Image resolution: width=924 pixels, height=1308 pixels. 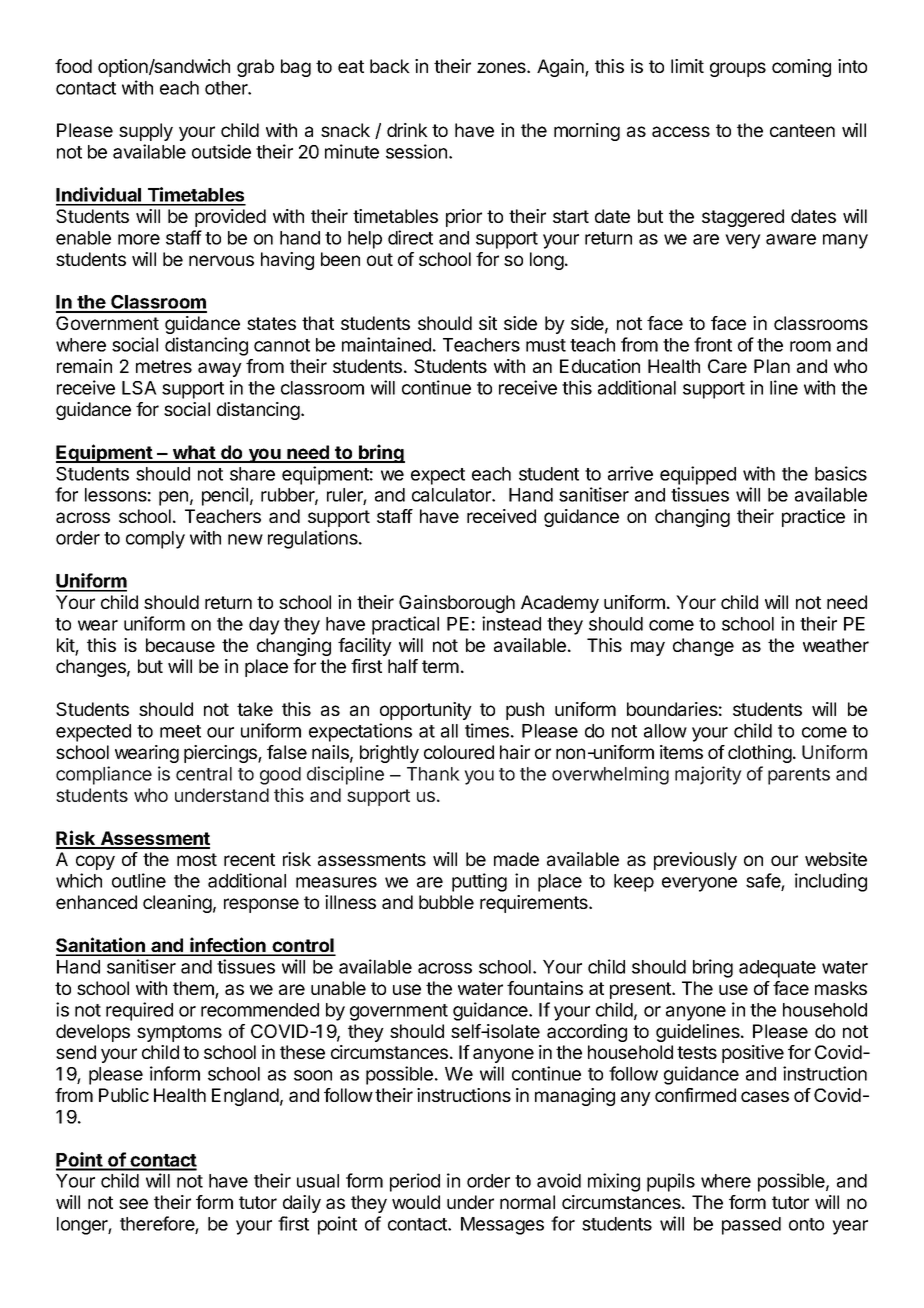 What do you see at coordinates (386, 344) in the page?
I see `maintained` at bounding box center [386, 344].
